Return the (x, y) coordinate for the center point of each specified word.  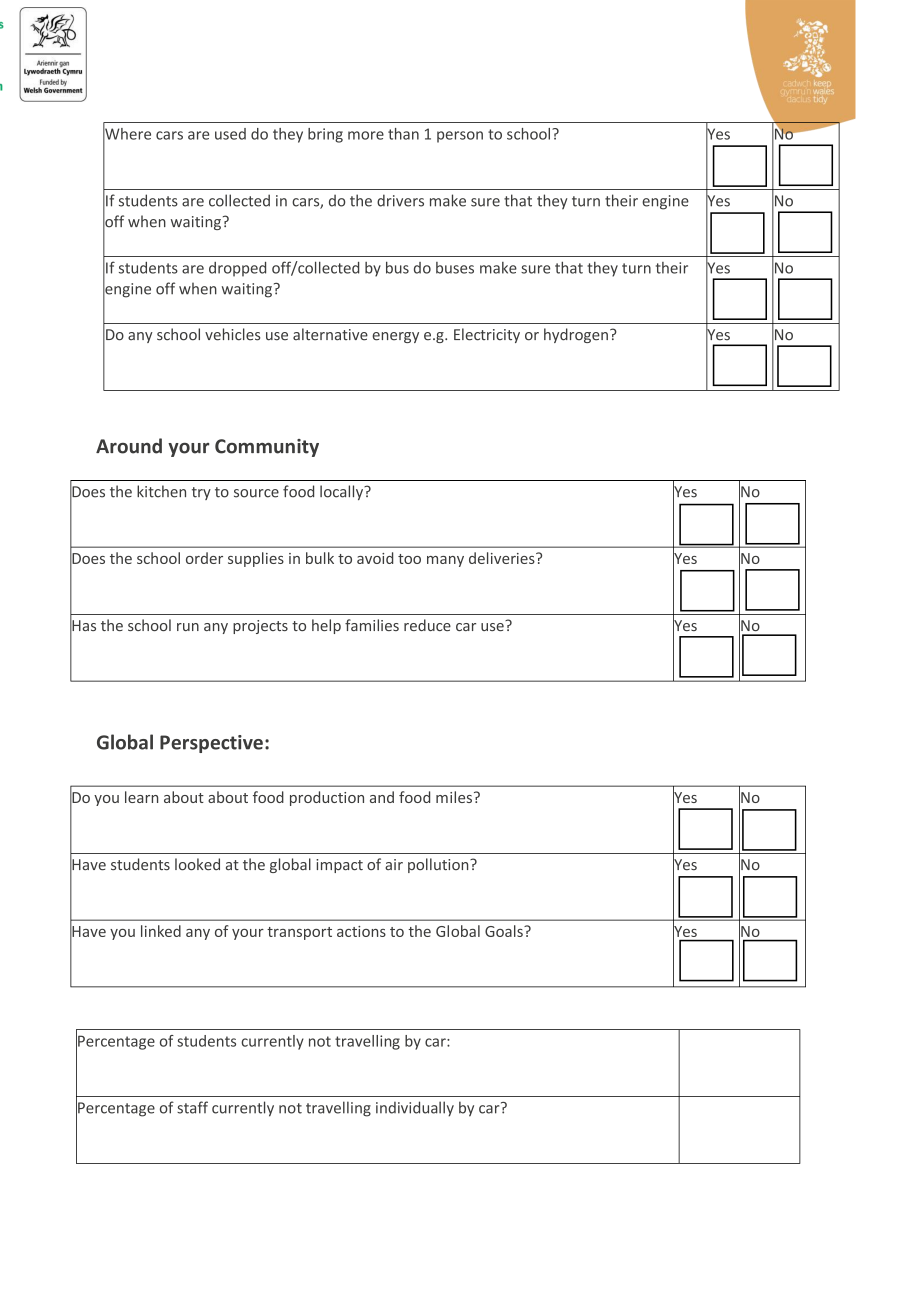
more (366, 135)
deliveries (503, 558)
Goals (505, 931)
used (230, 134)
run (188, 627)
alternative (330, 334)
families (372, 625)
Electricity (487, 335)
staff (192, 1107)
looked (197, 864)
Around (129, 446)
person (460, 137)
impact (339, 866)
